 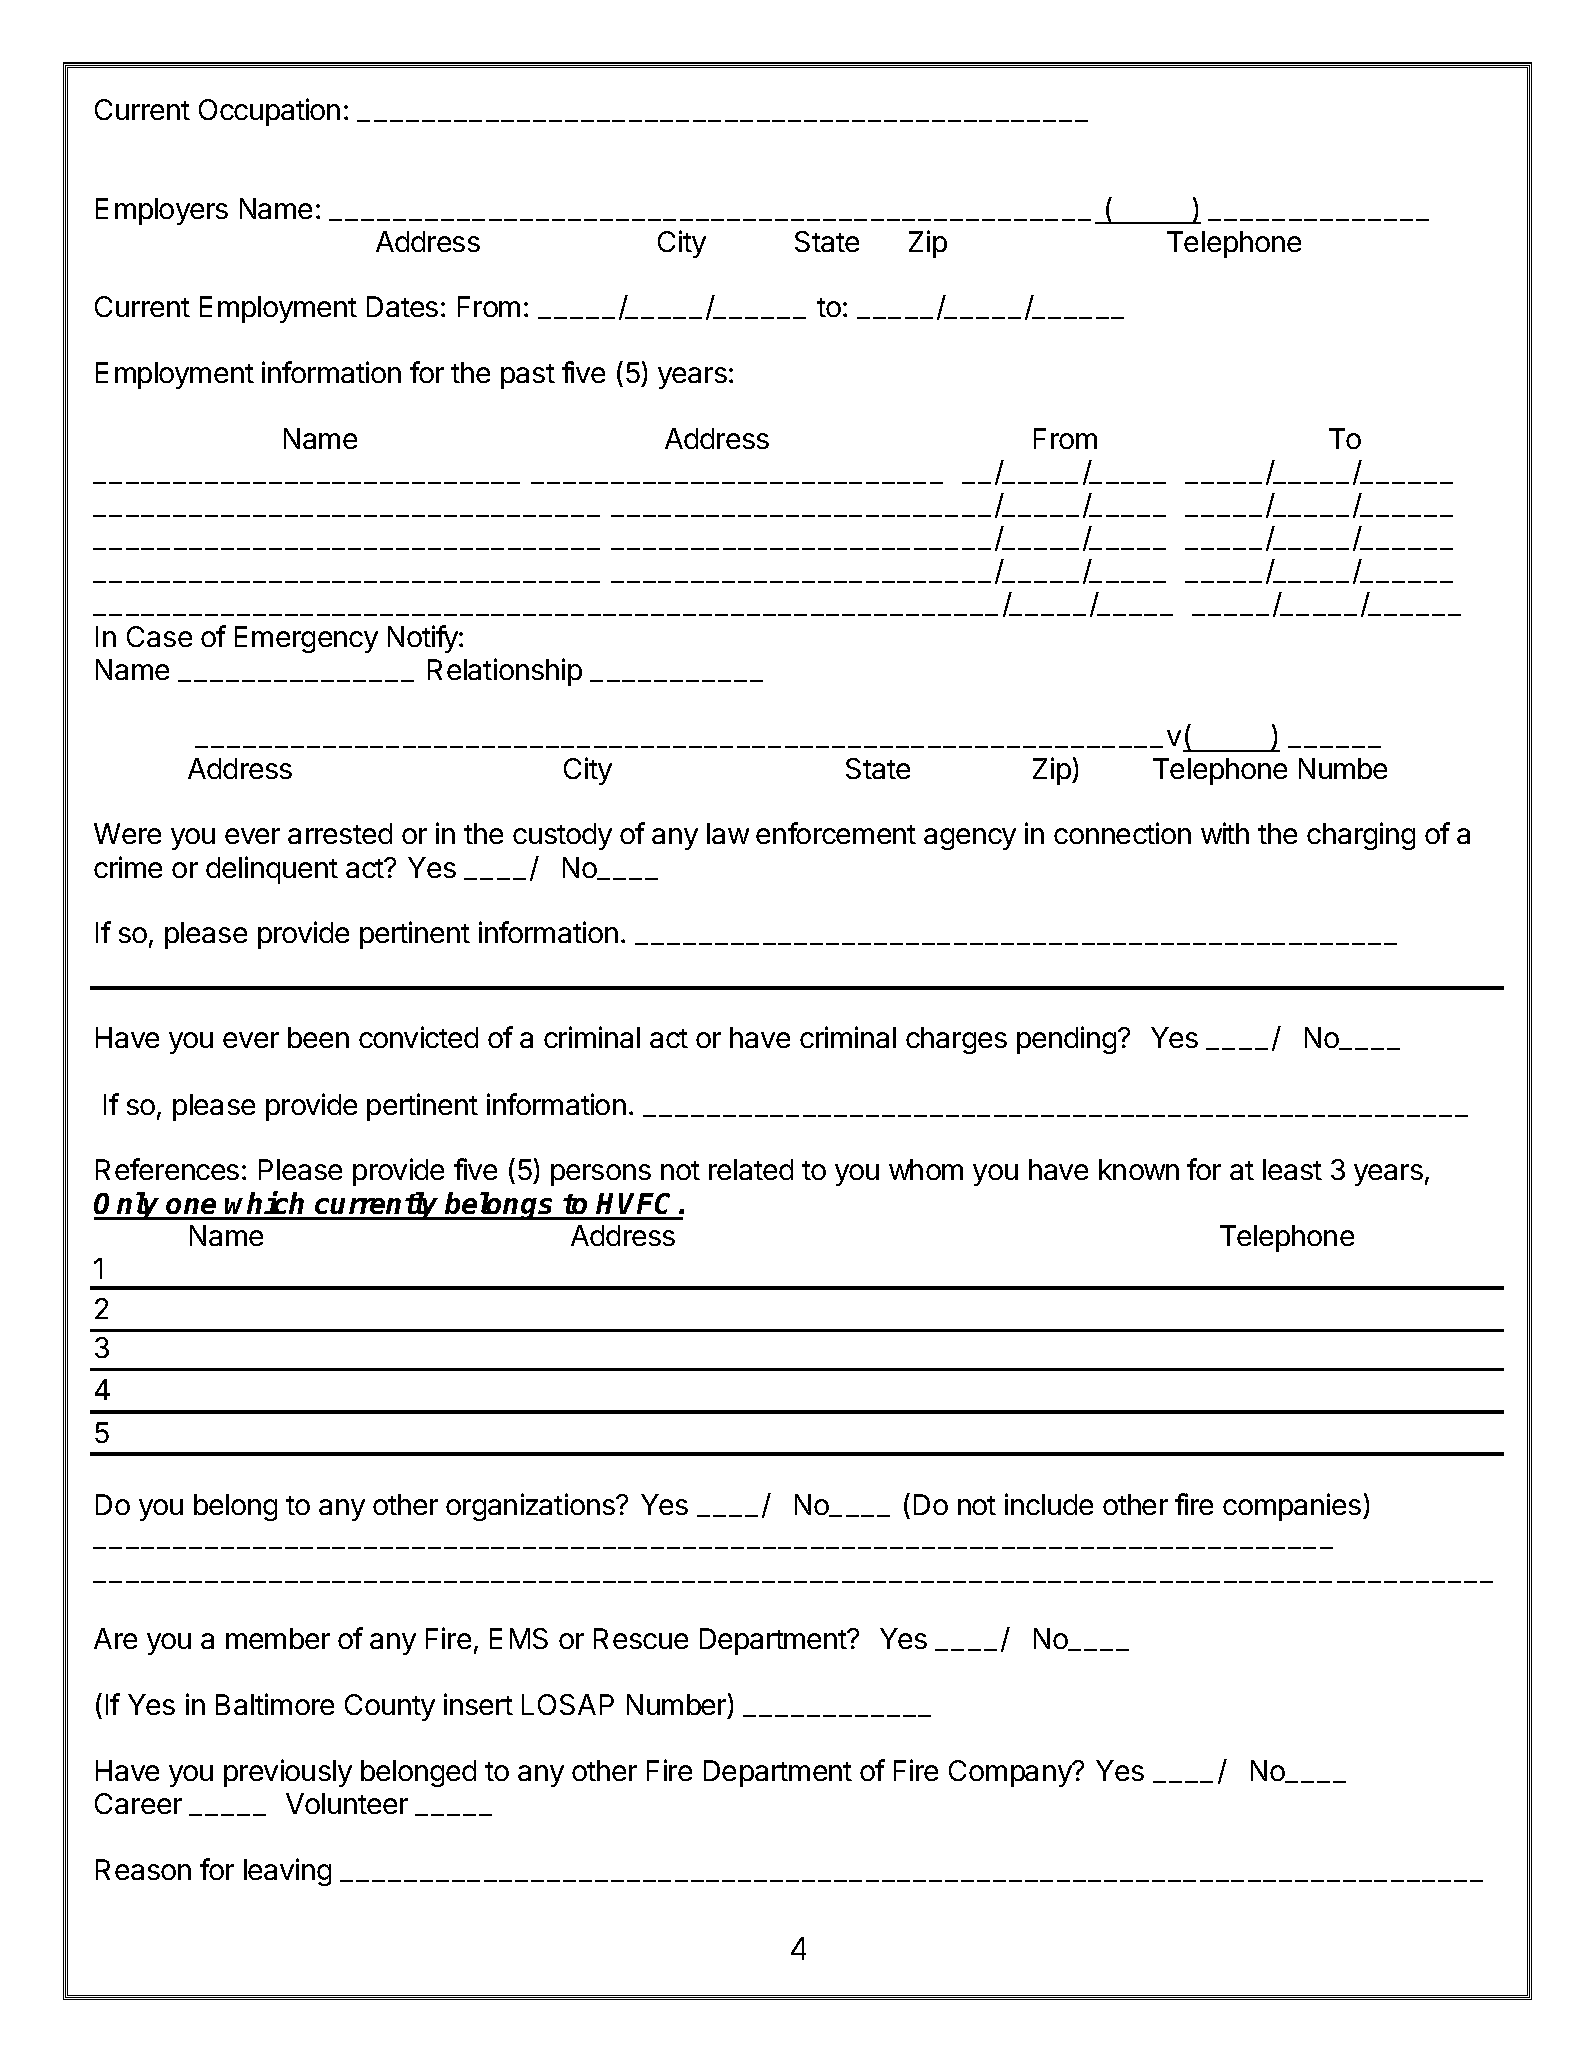 What do you see at coordinates (641, 1638) in the screenshot?
I see `Rescue` at bounding box center [641, 1638].
